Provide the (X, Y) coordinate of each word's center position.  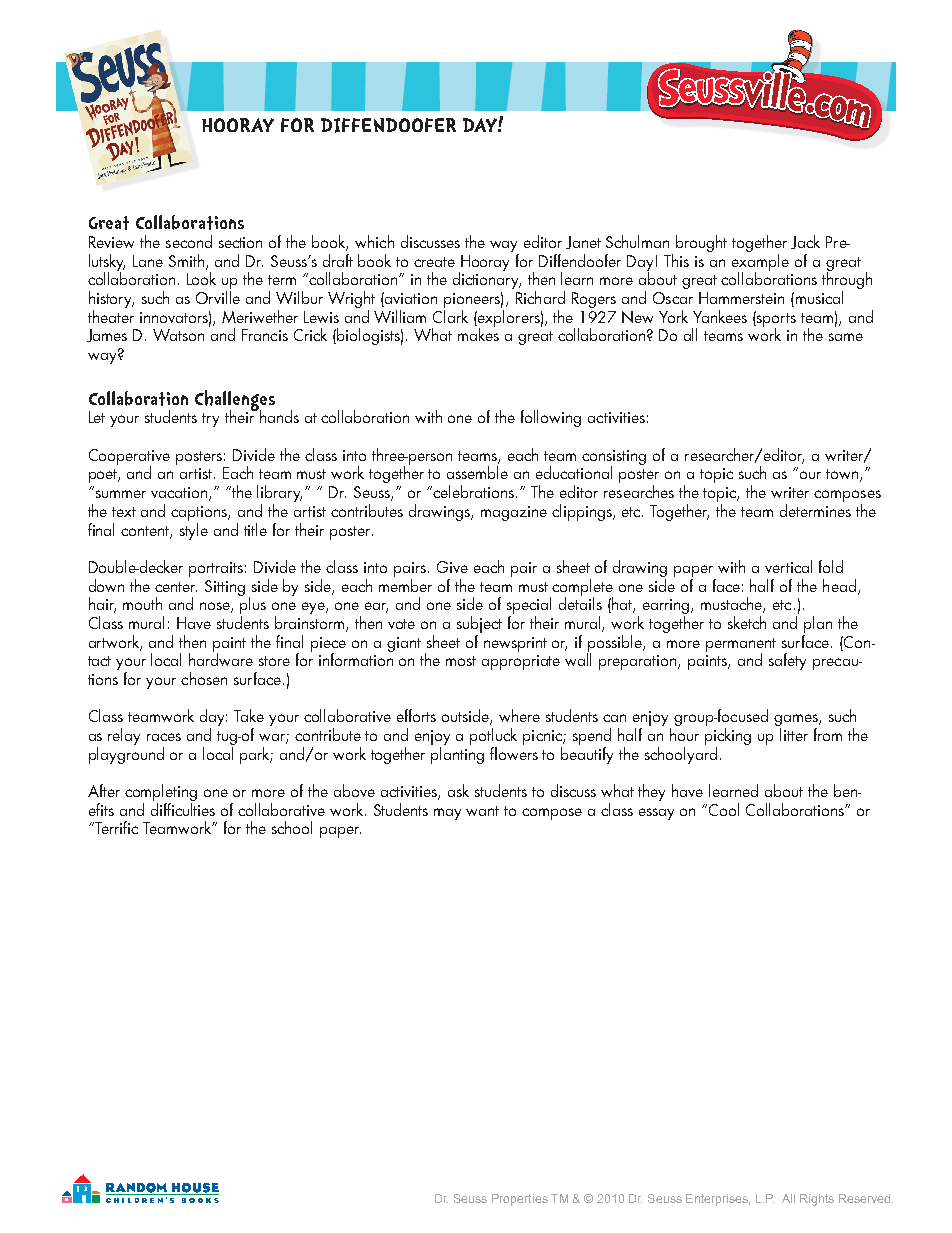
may (447, 814)
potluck (493, 738)
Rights (817, 1200)
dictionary (487, 279)
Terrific (115, 827)
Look (201, 278)
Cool (724, 809)
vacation (180, 494)
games (797, 721)
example (760, 262)
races (164, 737)
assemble (477, 472)
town (842, 474)
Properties (520, 1200)
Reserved (866, 1198)
